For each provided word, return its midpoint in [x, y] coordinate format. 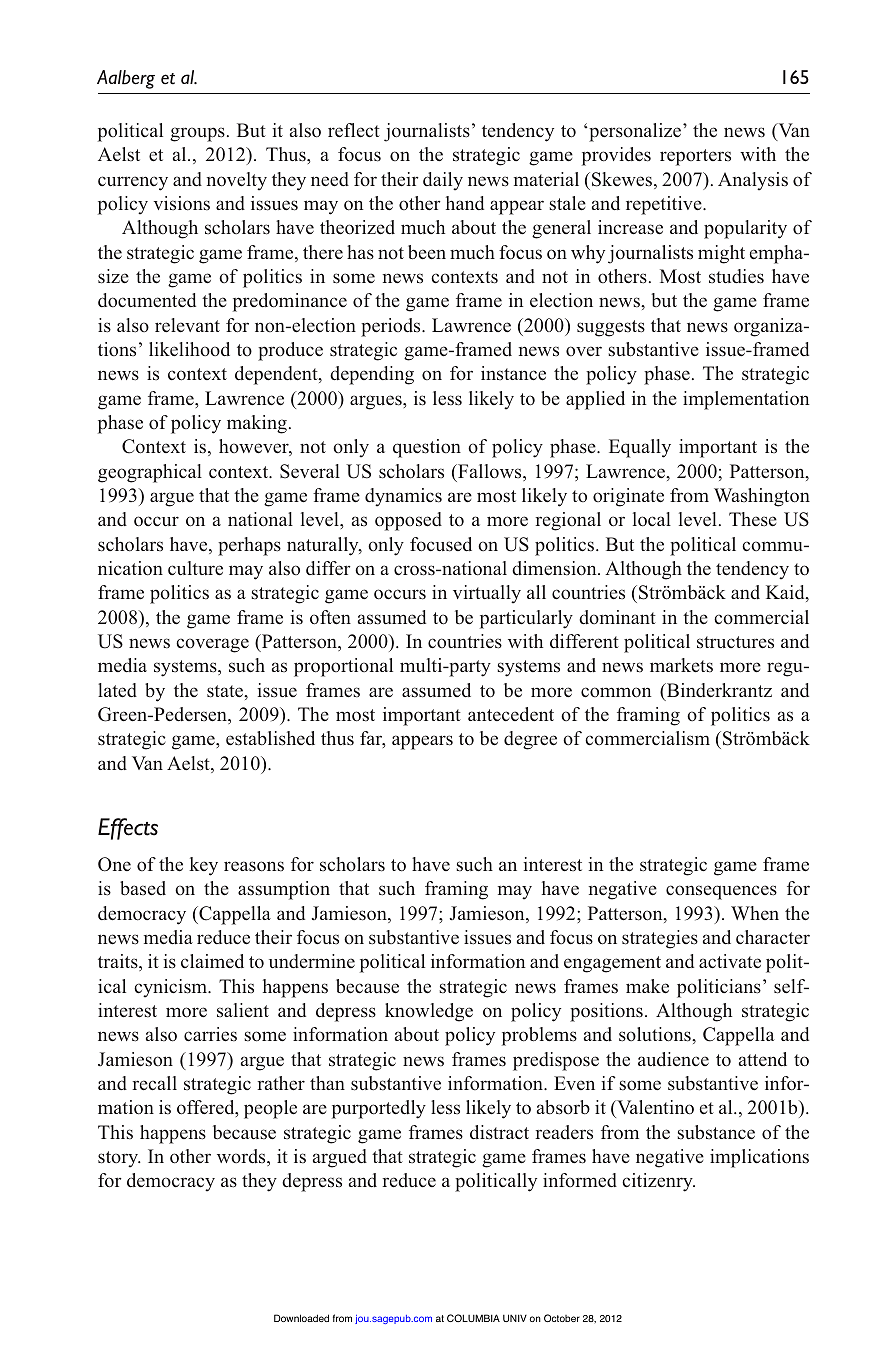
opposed [408, 521]
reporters [695, 157]
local [652, 519]
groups [197, 134]
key [203, 866]
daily [443, 181]
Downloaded [301, 1318]
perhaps [249, 546]
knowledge [429, 1012]
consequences [721, 892]
